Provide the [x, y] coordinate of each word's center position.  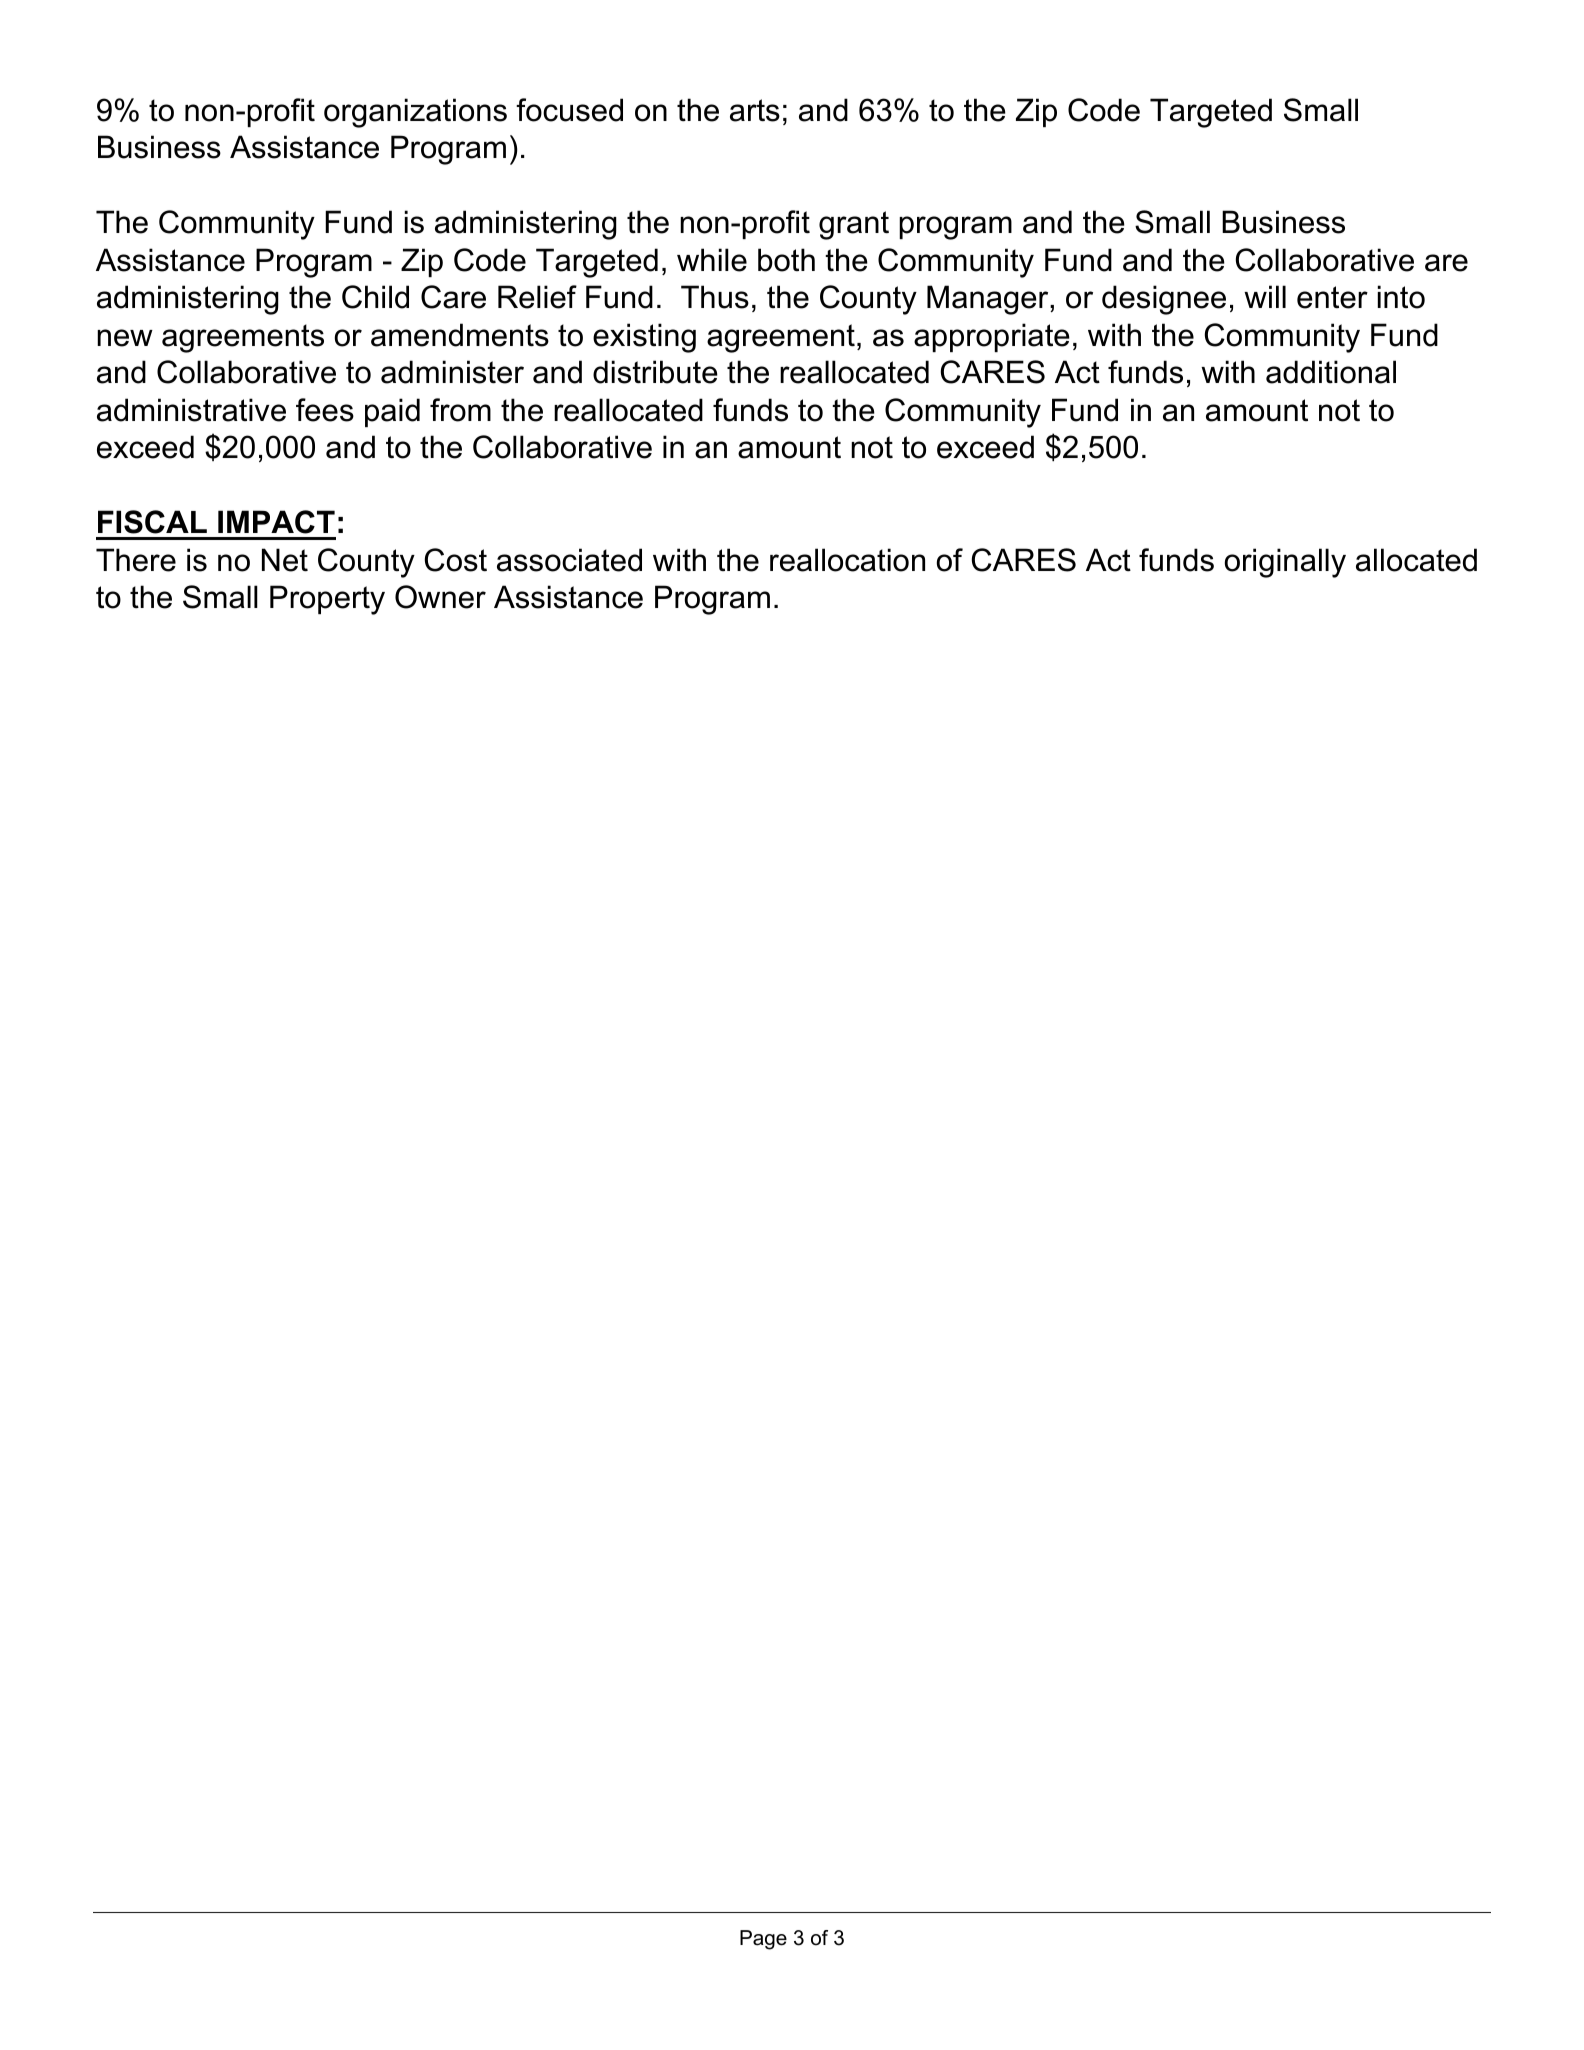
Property [327, 600]
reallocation [847, 560]
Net [285, 560]
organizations [415, 113]
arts [755, 110]
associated [569, 560]
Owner [440, 597]
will [1265, 296]
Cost [456, 560]
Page [763, 1940]
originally [1285, 563]
